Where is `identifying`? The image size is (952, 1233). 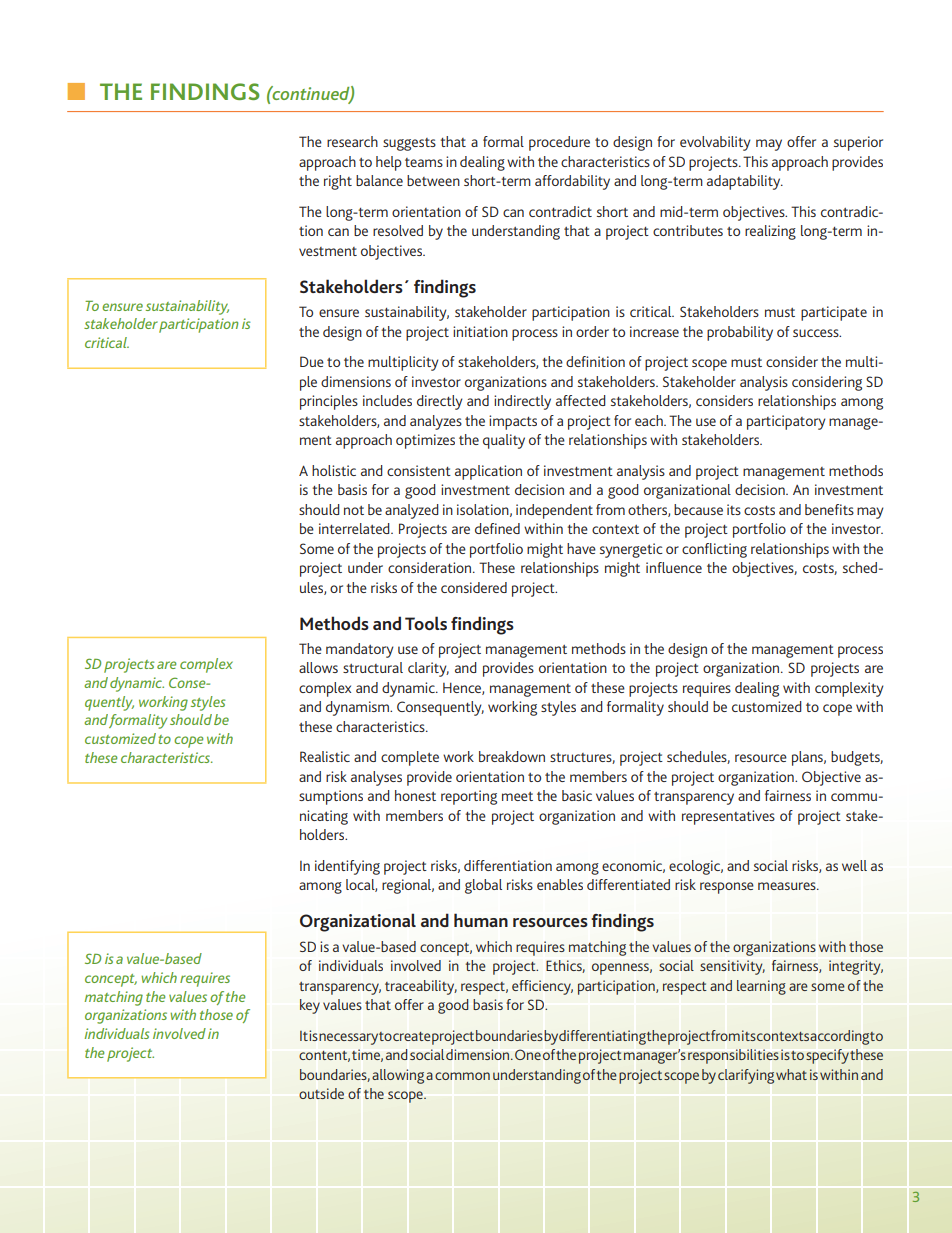
identifying is located at coordinates (347, 867).
